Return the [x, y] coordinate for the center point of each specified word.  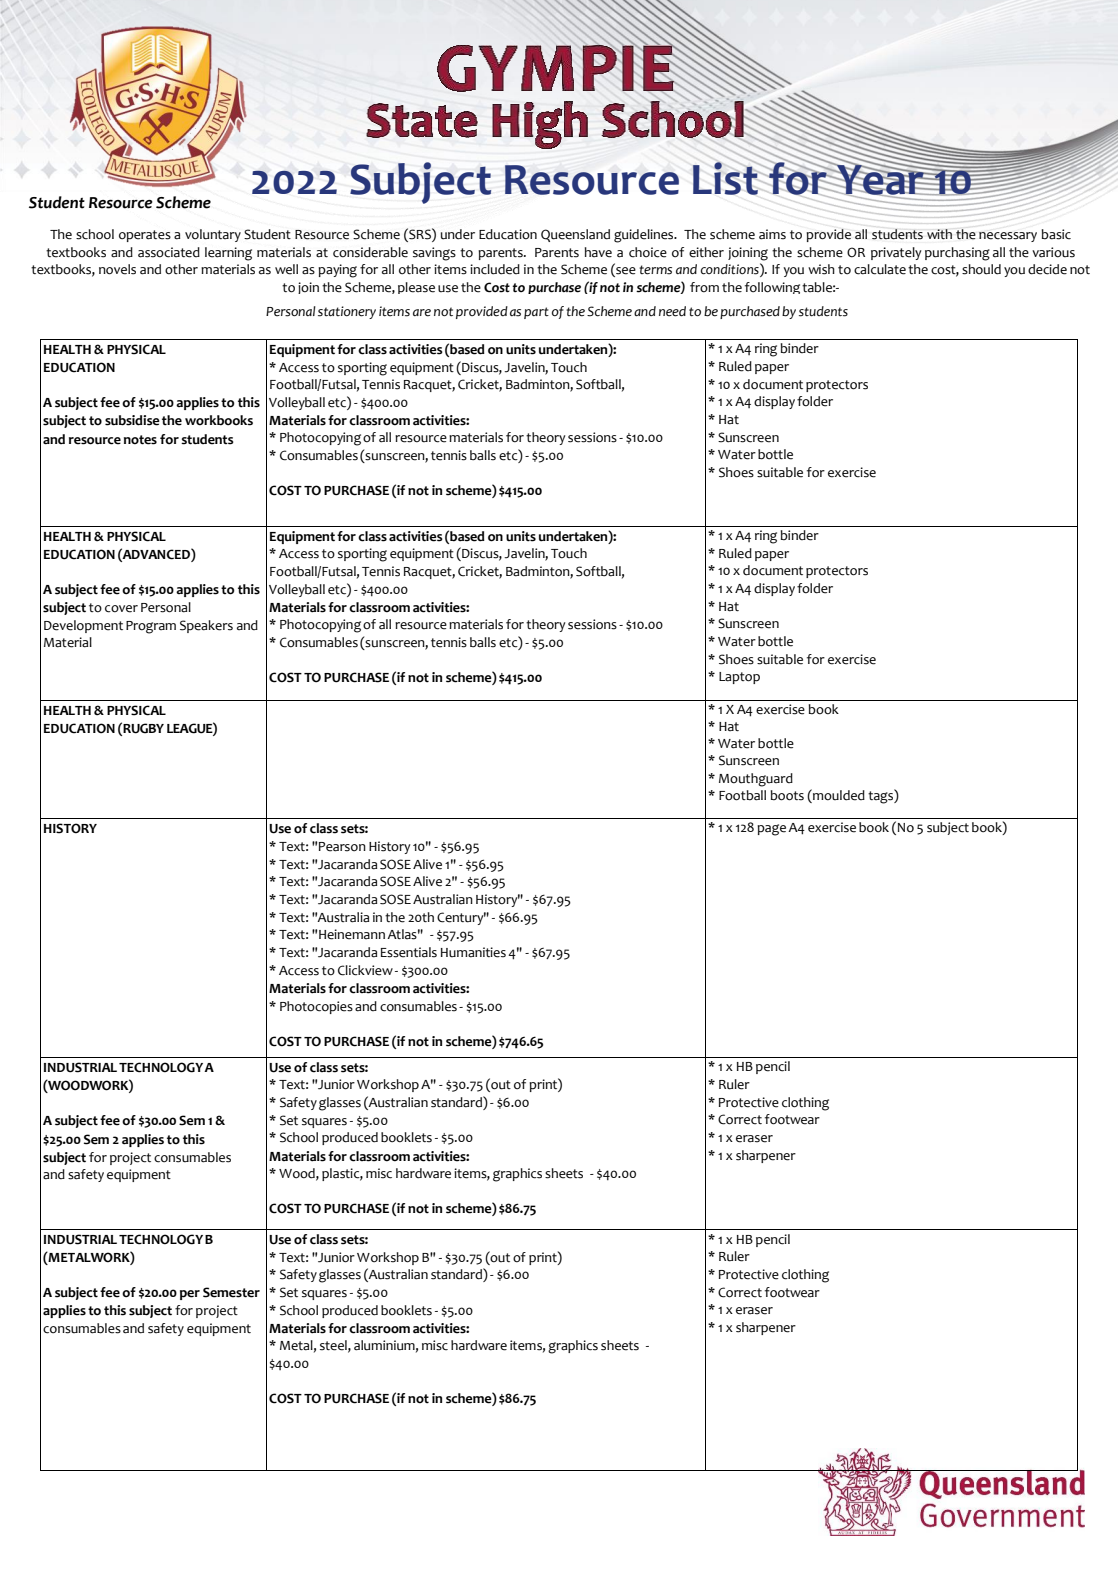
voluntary [213, 235]
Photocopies [316, 1007]
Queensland [575, 235]
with [939, 234]
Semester [231, 1292]
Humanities [473, 952]
